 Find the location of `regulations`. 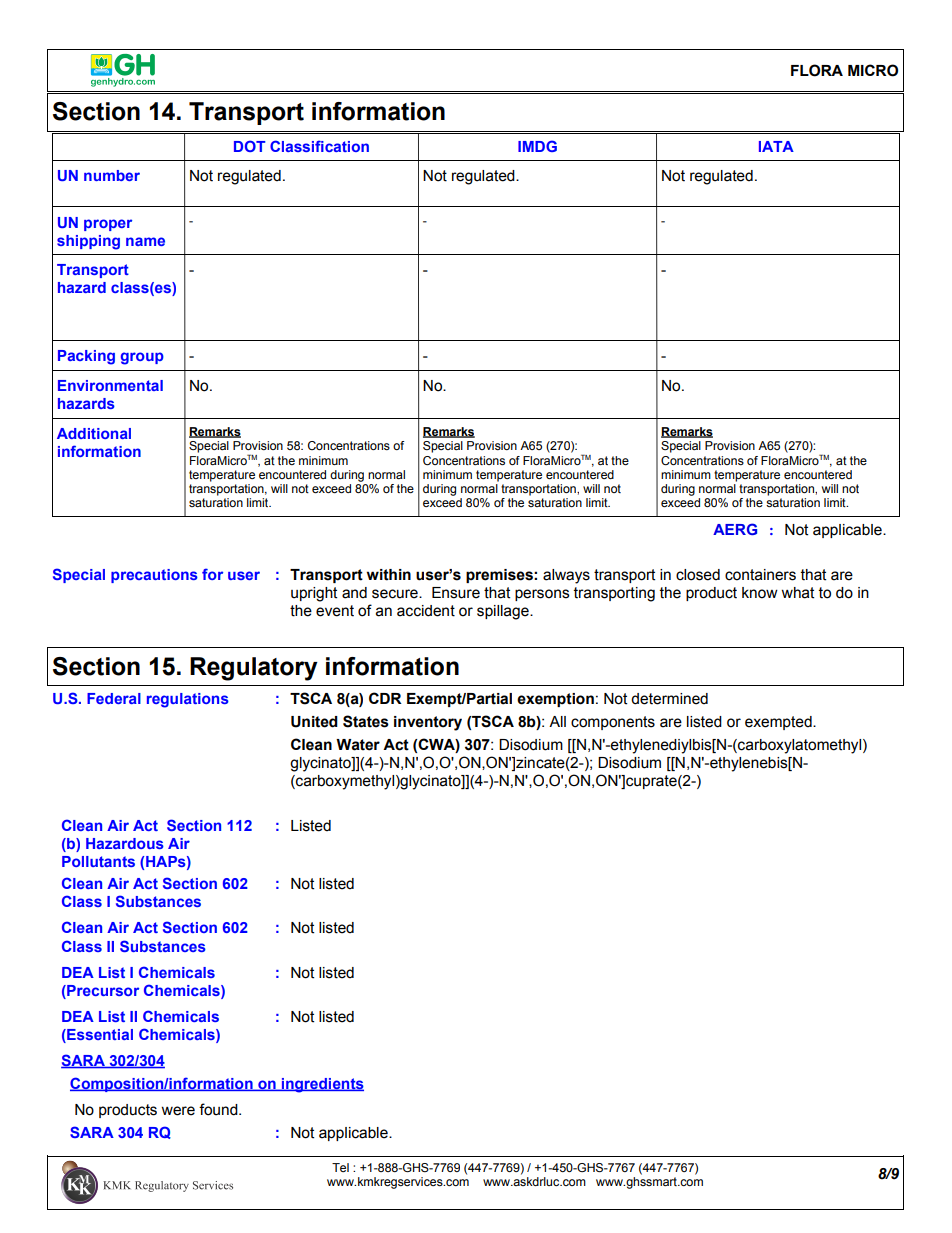

regulations is located at coordinates (188, 700).
